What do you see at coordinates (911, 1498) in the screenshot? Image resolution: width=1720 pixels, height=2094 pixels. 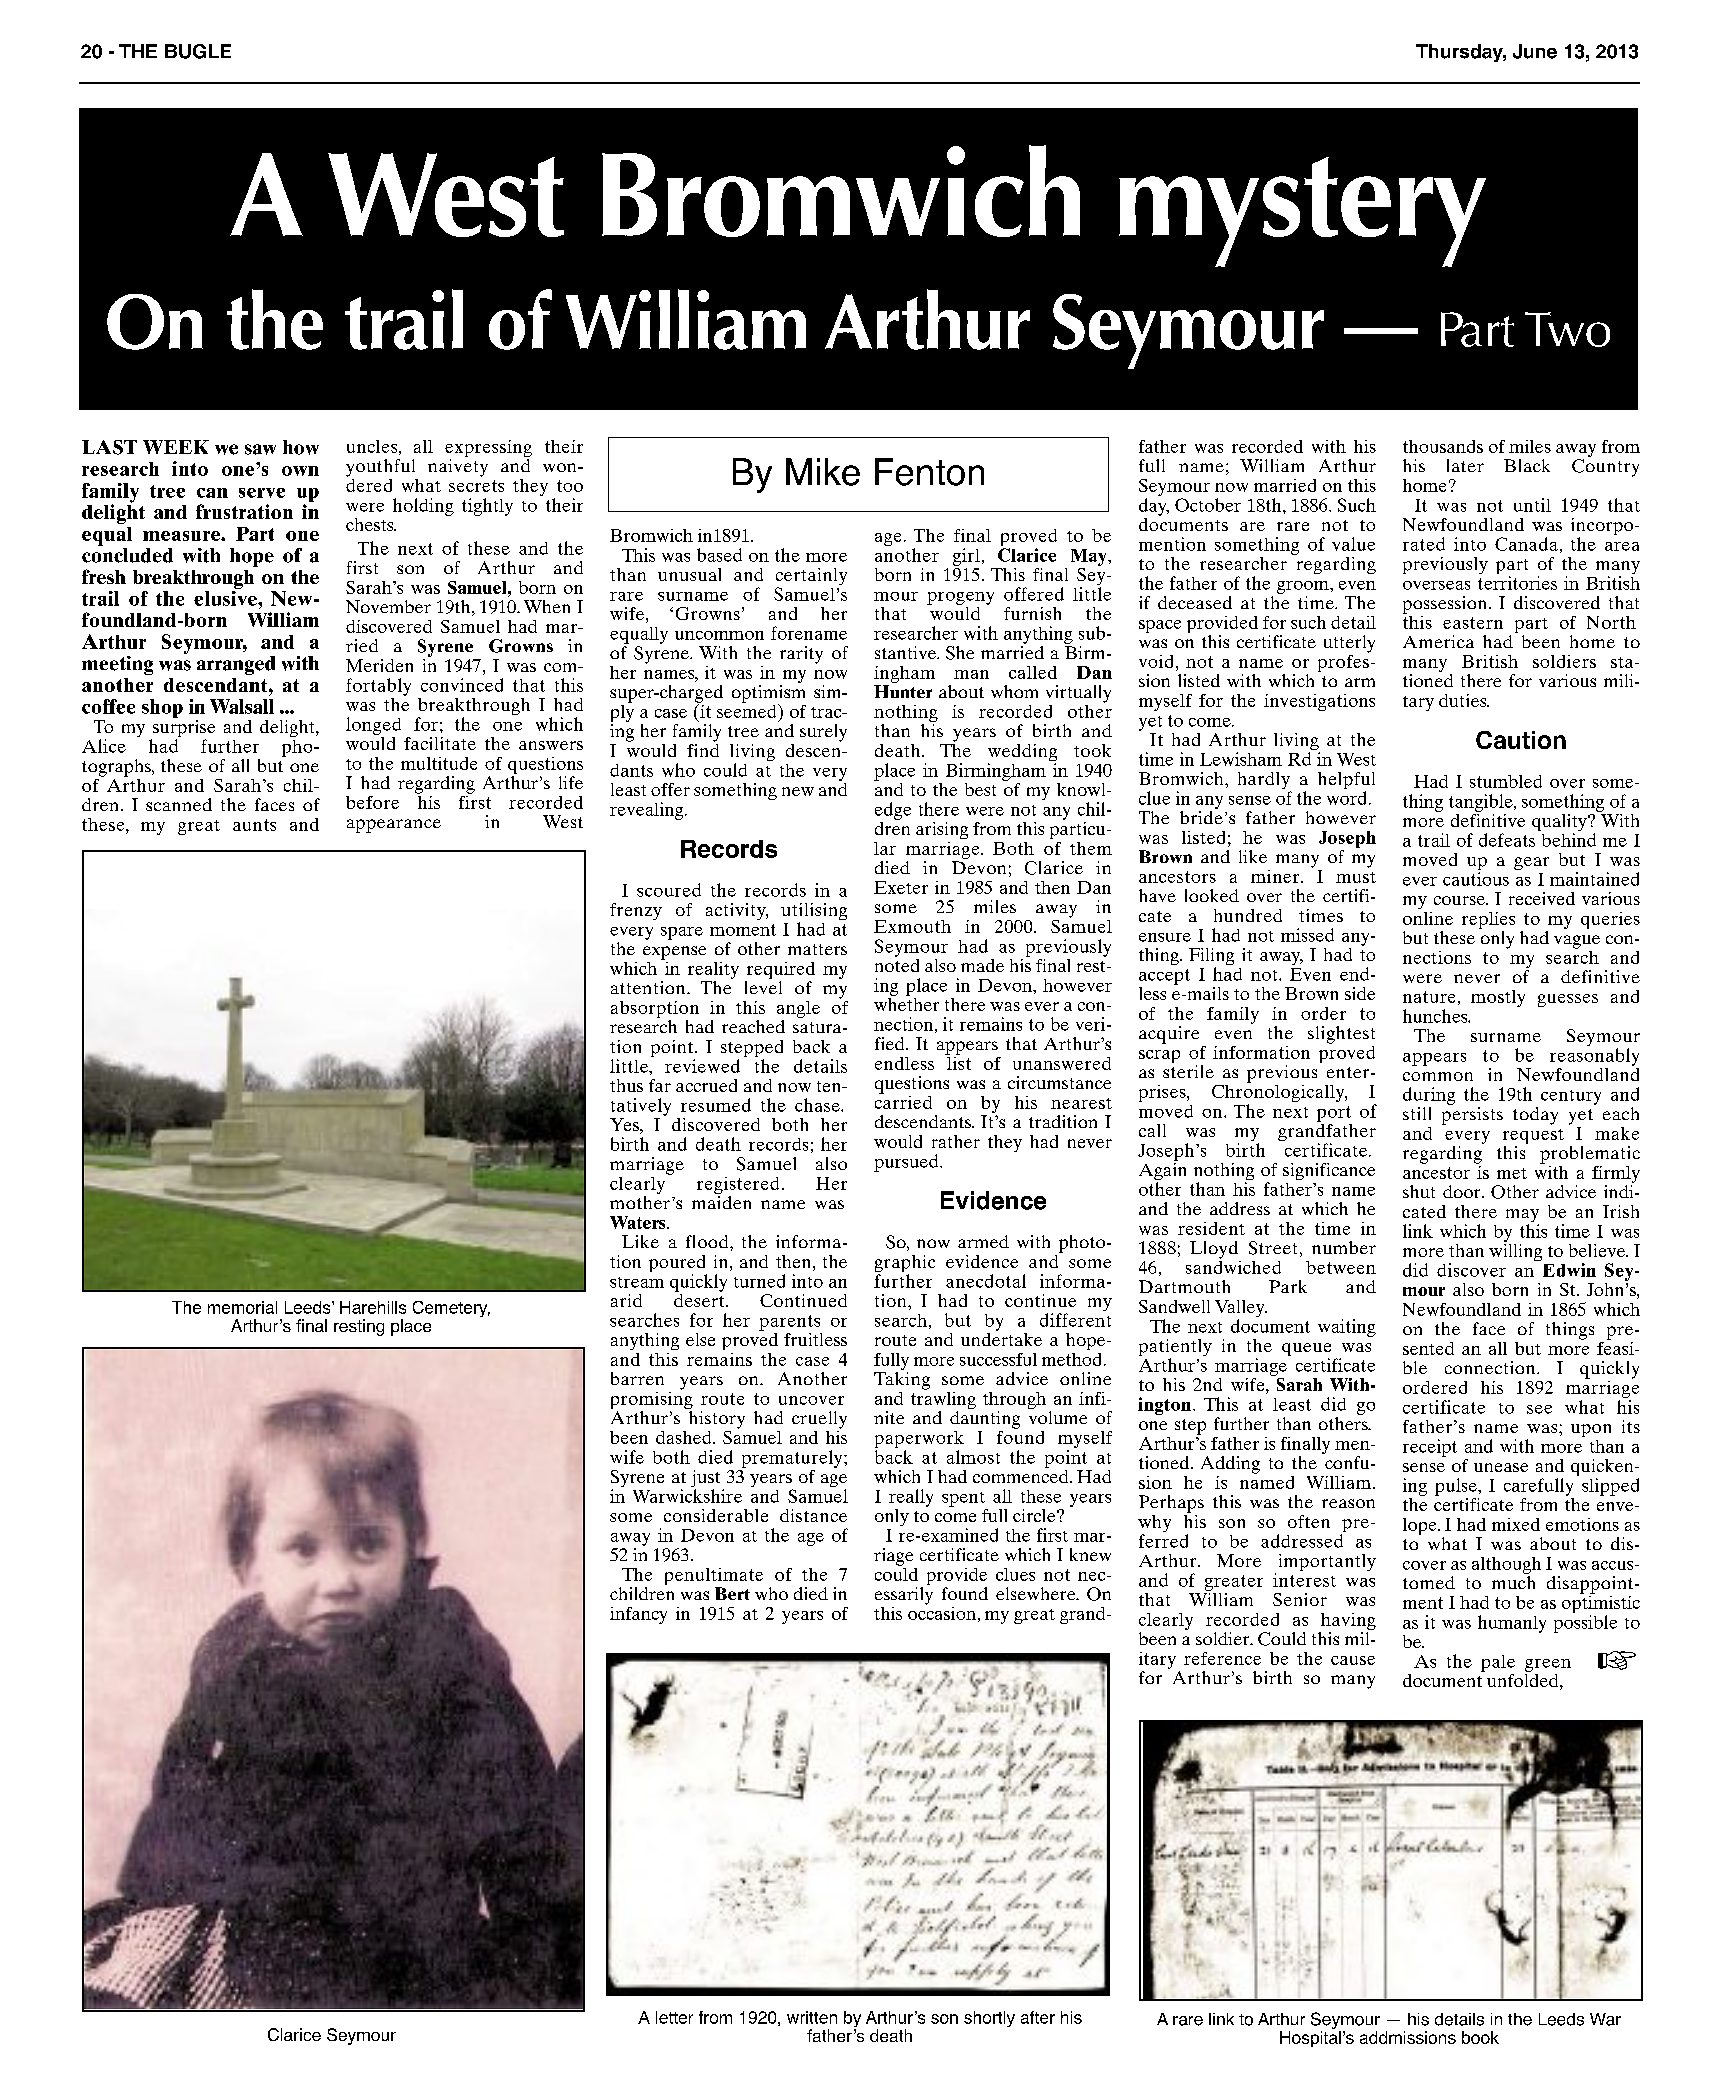 I see `really` at bounding box center [911, 1498].
